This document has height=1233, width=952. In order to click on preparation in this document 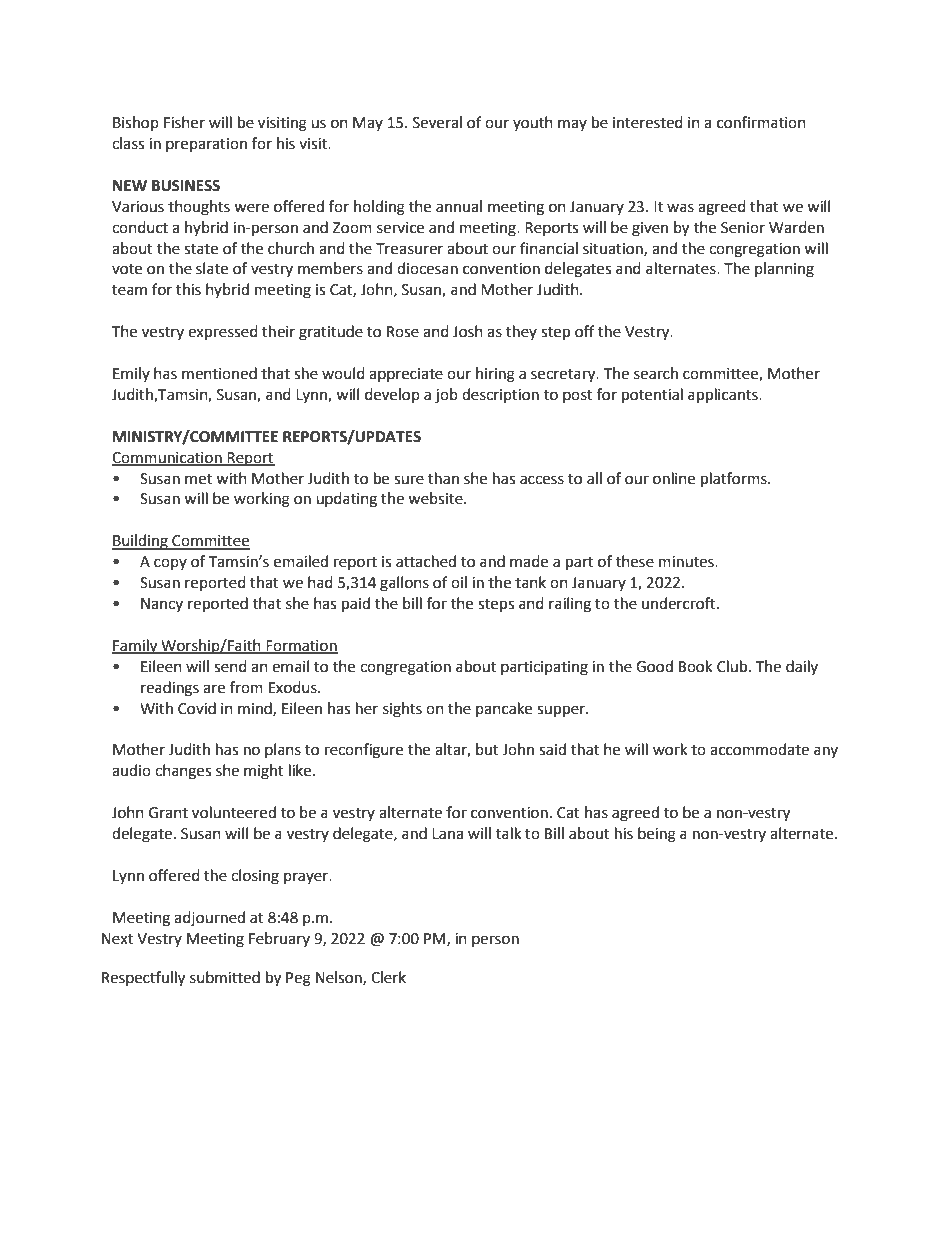, I will do `click(206, 145)`.
